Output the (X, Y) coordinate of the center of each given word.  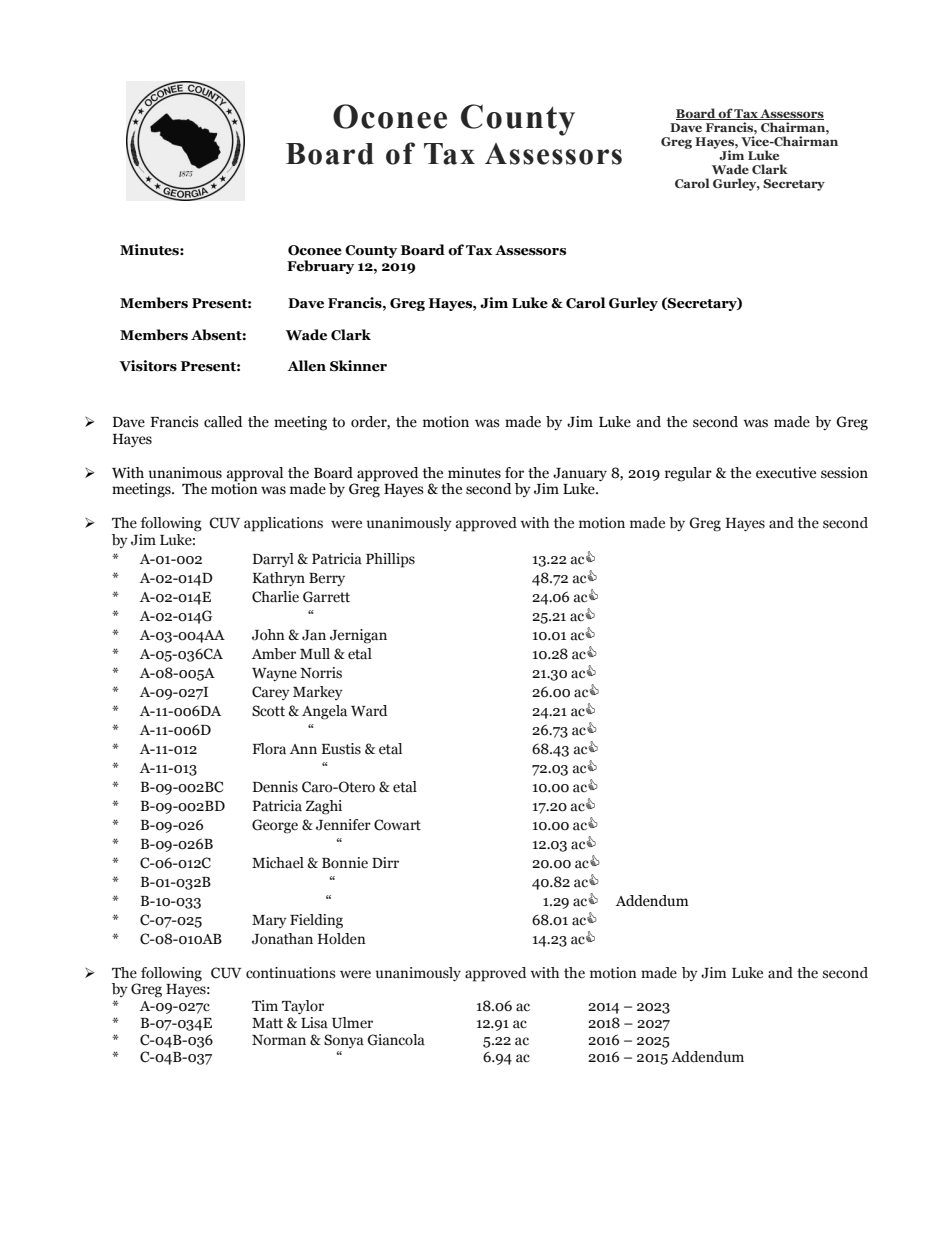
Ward (369, 711)
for (514, 472)
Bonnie (345, 863)
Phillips (390, 560)
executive (786, 473)
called (223, 422)
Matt (267, 1023)
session (844, 473)
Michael (278, 863)
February (320, 267)
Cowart (397, 825)
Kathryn (279, 579)
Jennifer (343, 825)
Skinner (358, 366)
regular (688, 474)
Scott (268, 711)
